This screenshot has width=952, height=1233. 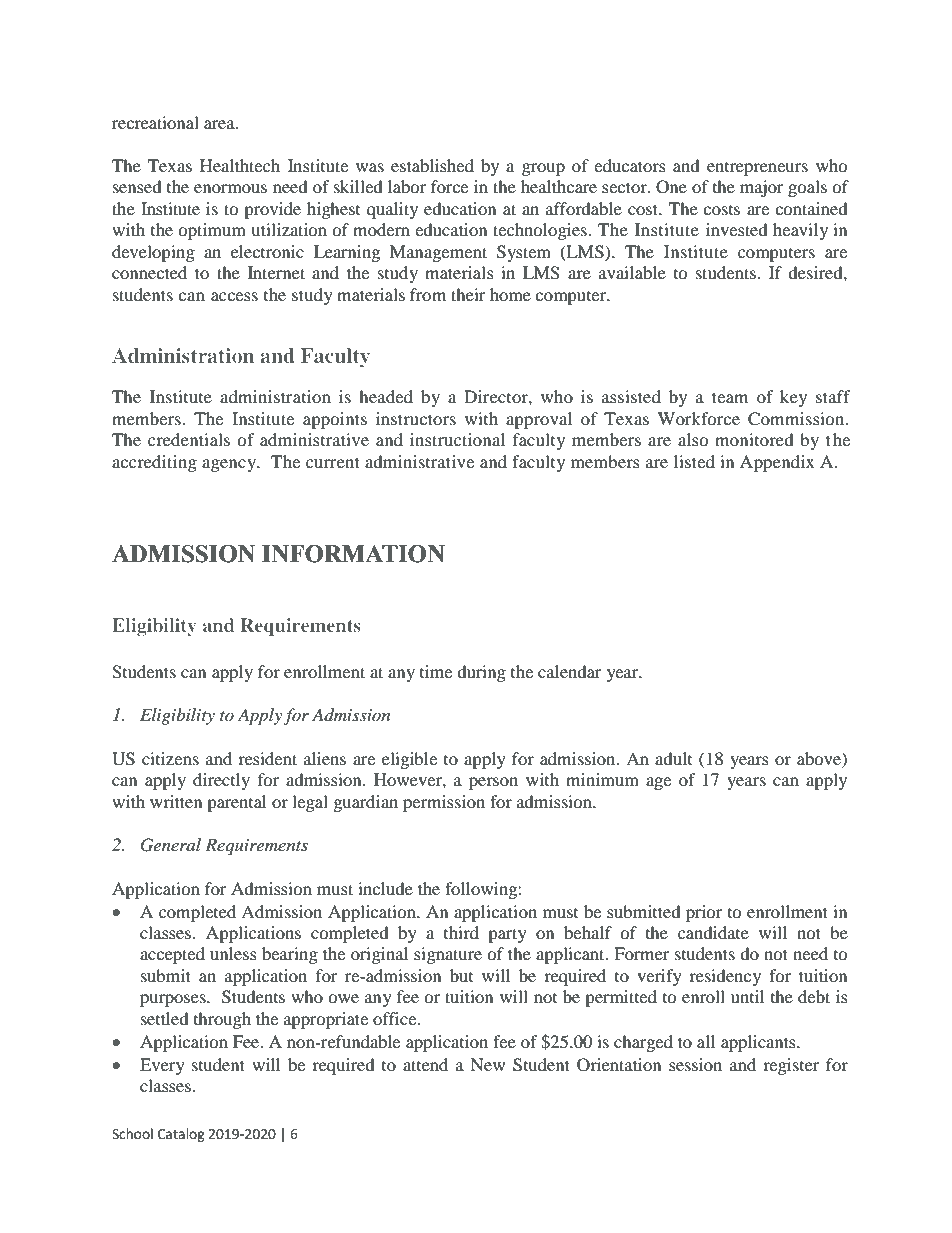 I want to click on Healthtech, so click(x=240, y=165).
